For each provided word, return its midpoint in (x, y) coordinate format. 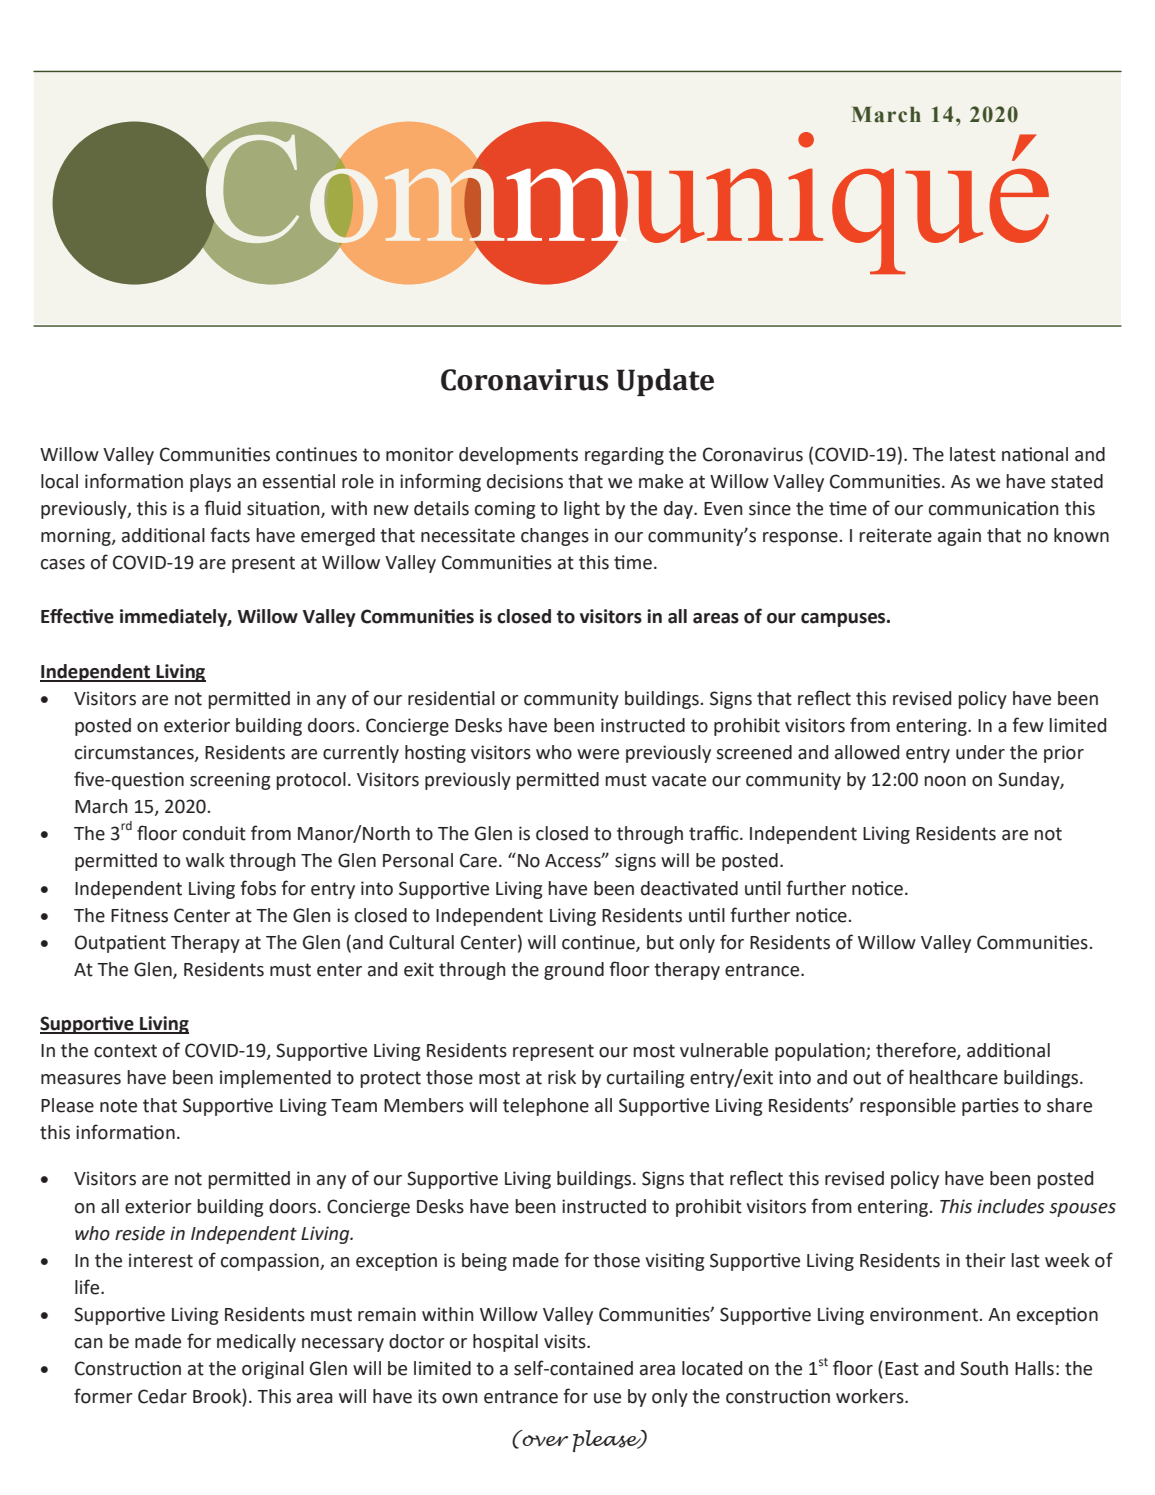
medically (256, 1343)
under (980, 752)
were (598, 754)
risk (562, 1077)
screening (230, 781)
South (984, 1368)
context (125, 1051)
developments (518, 456)
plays (210, 483)
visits (566, 1341)
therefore (917, 1051)
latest (973, 454)
